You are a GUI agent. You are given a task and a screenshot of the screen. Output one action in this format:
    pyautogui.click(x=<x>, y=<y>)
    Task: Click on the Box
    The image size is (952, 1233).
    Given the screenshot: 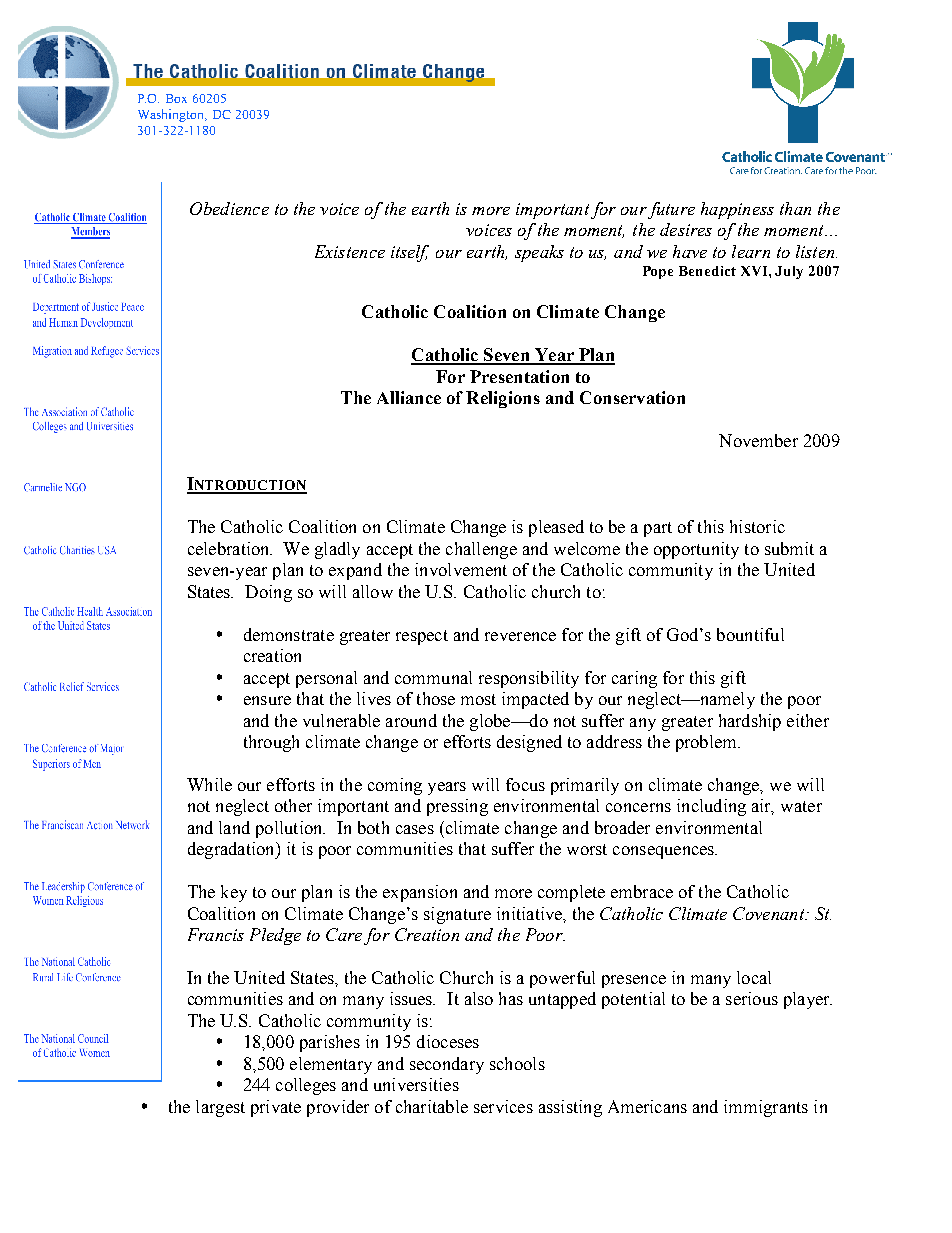 What is the action you would take?
    pyautogui.click(x=176, y=98)
